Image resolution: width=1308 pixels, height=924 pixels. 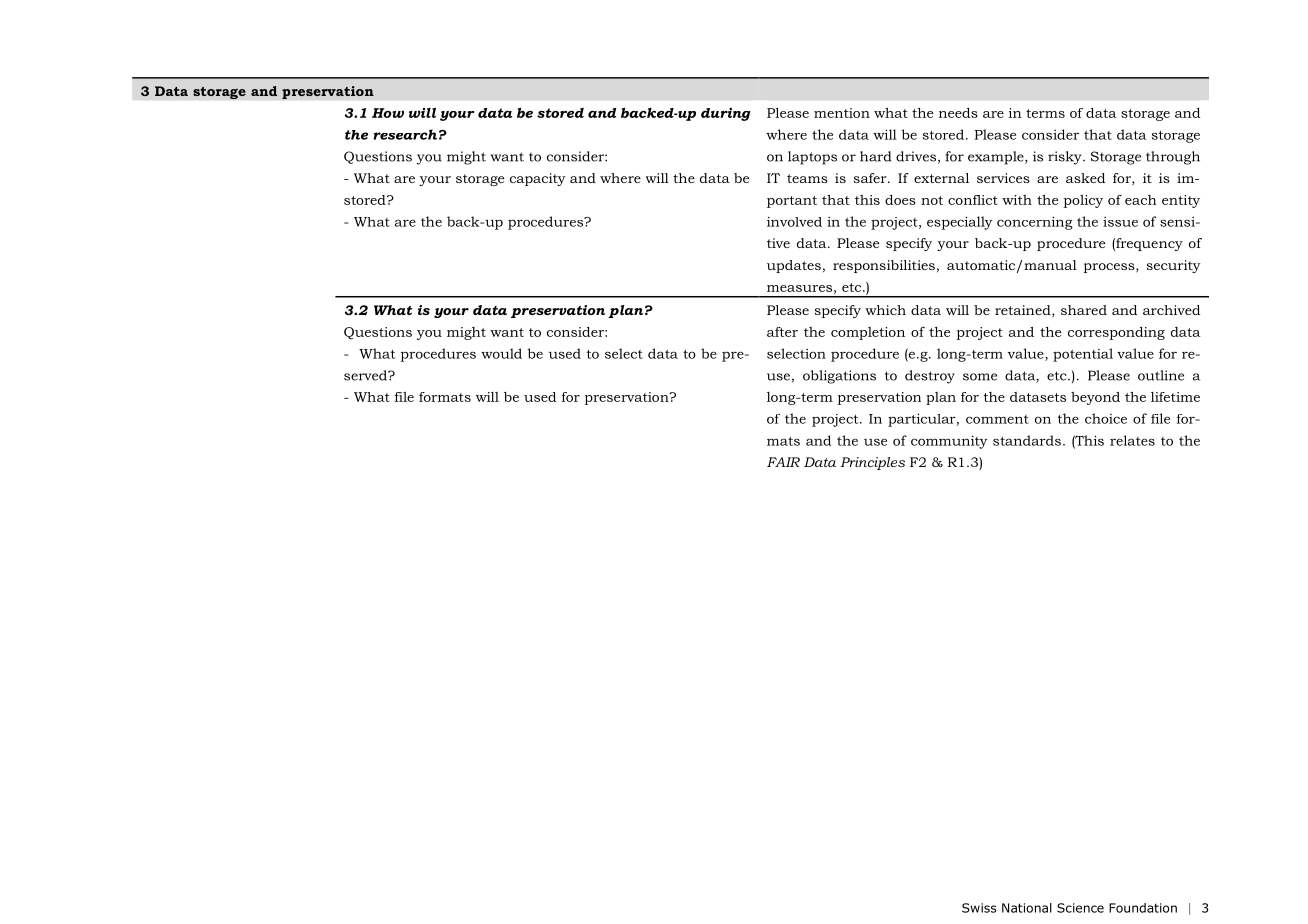 What do you see at coordinates (872, 463) in the page?
I see `Principles` at bounding box center [872, 463].
